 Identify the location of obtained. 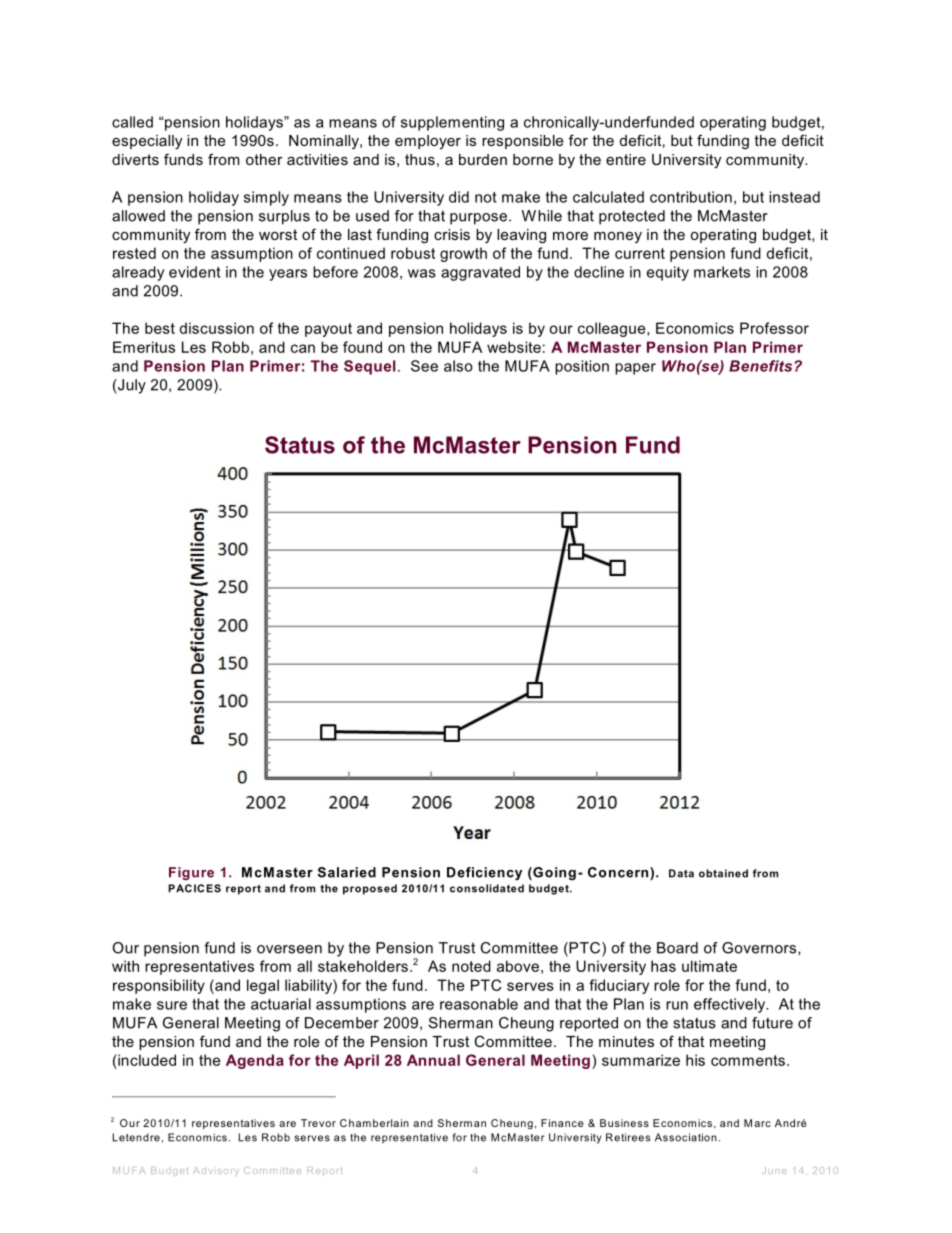
(723, 873).
